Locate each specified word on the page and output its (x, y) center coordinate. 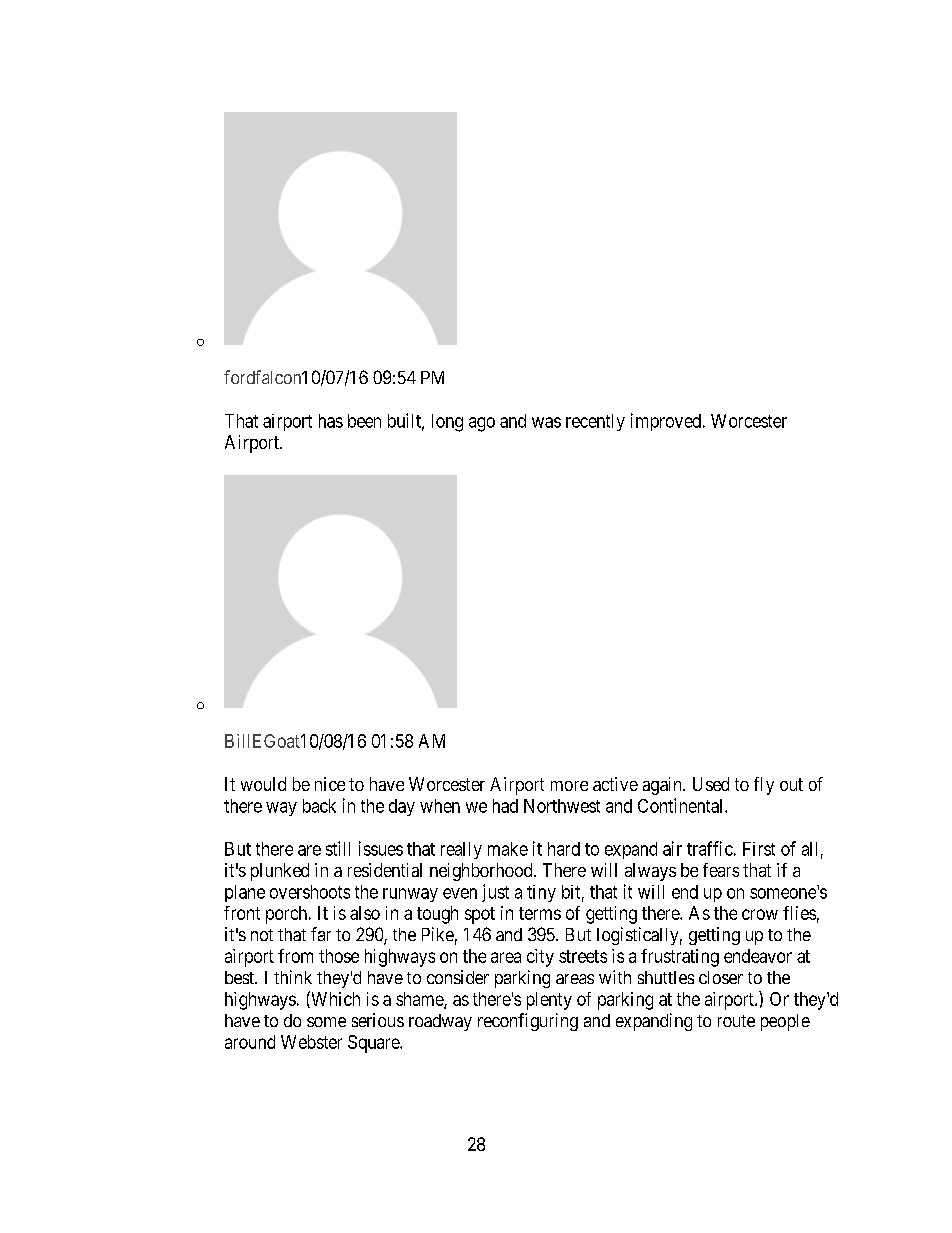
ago (482, 424)
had (505, 806)
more (569, 786)
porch (288, 915)
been (364, 421)
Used (711, 784)
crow (760, 914)
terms (540, 913)
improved (666, 422)
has (331, 421)
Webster (311, 1042)
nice (330, 784)
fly (764, 786)
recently (595, 422)
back (319, 806)
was (546, 422)
